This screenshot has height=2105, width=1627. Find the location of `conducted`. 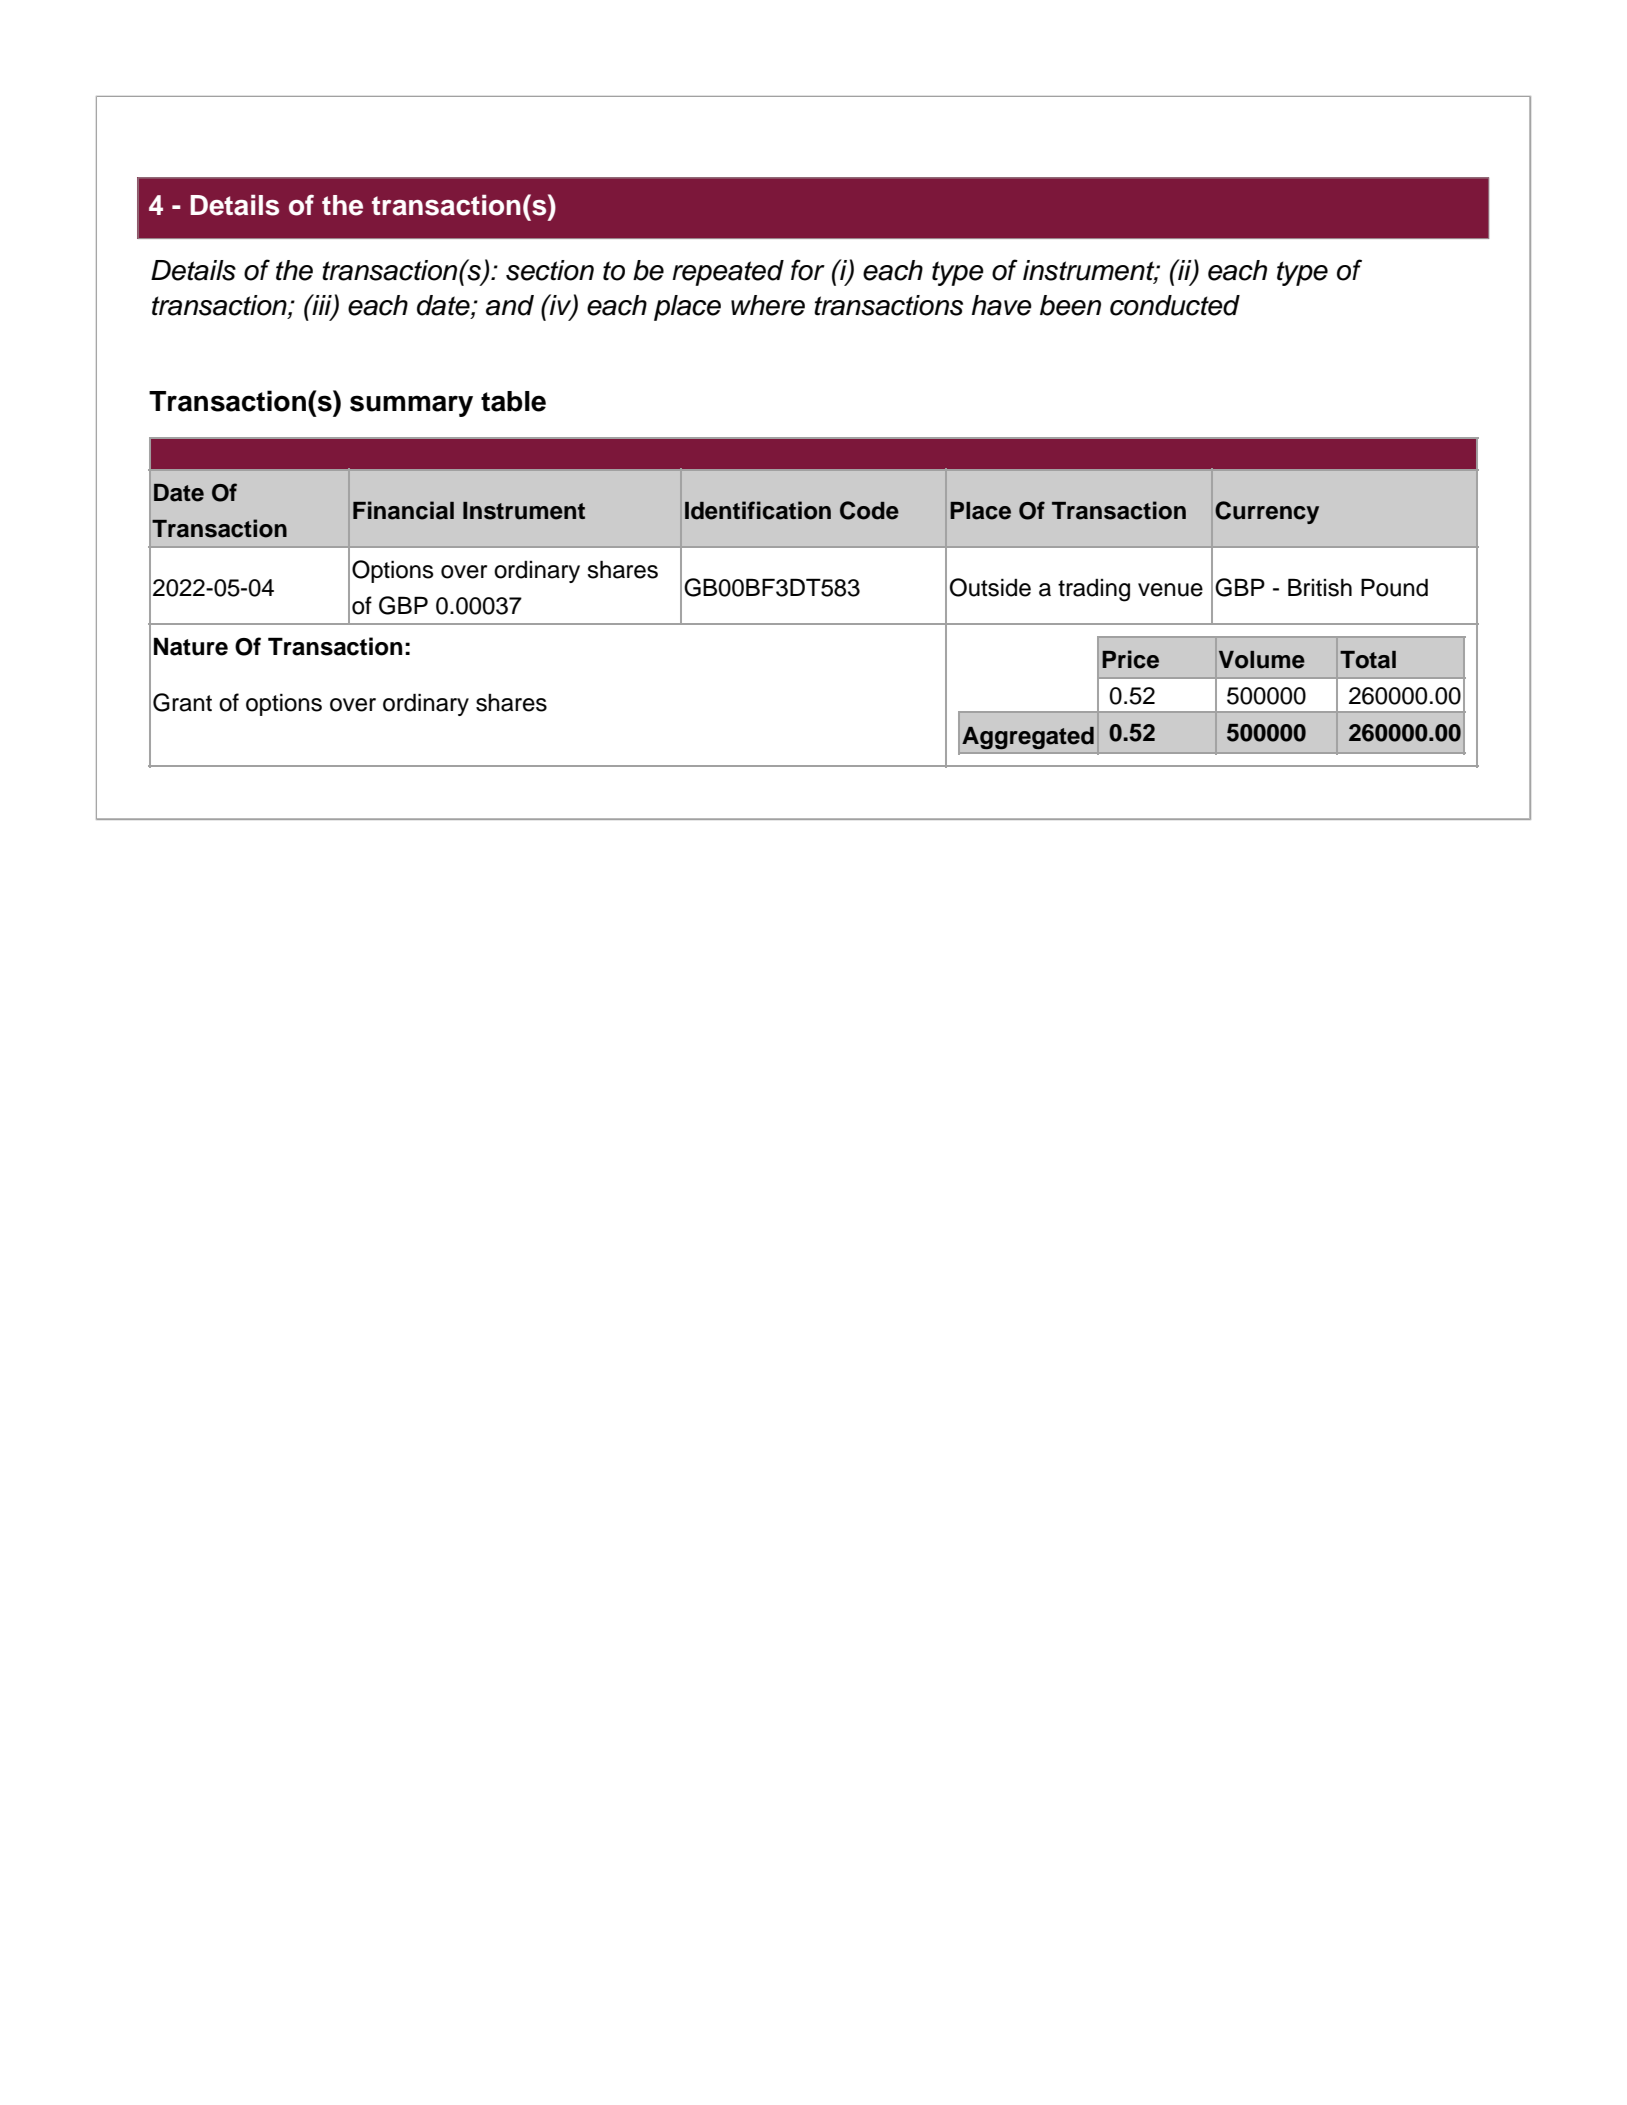

conducted is located at coordinates (1175, 305).
